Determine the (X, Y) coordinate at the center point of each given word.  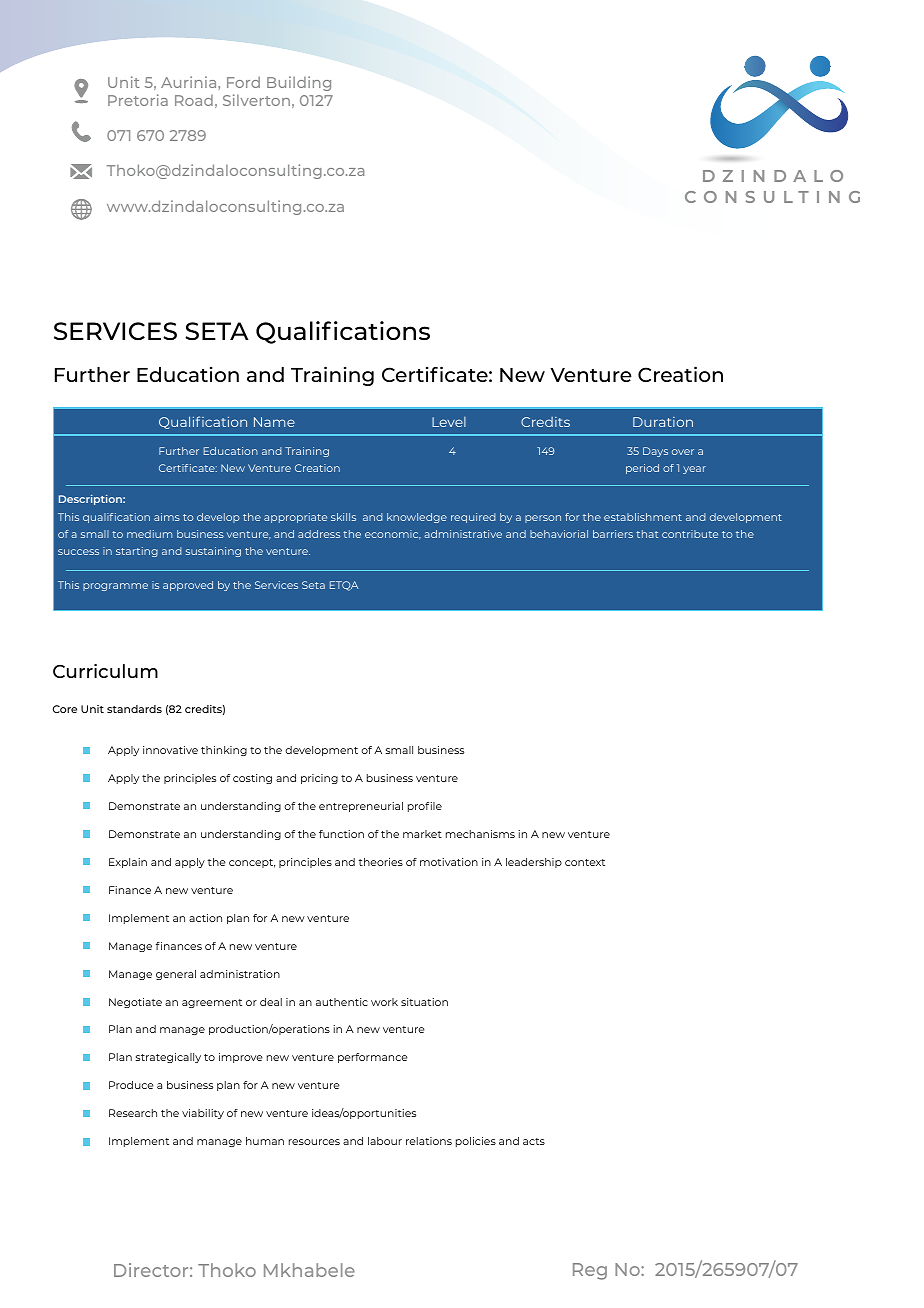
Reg (590, 1271)
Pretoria (138, 100)
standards (134, 709)
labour (385, 1141)
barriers (613, 534)
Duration (663, 422)
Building (299, 83)
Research (133, 1113)
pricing (319, 779)
